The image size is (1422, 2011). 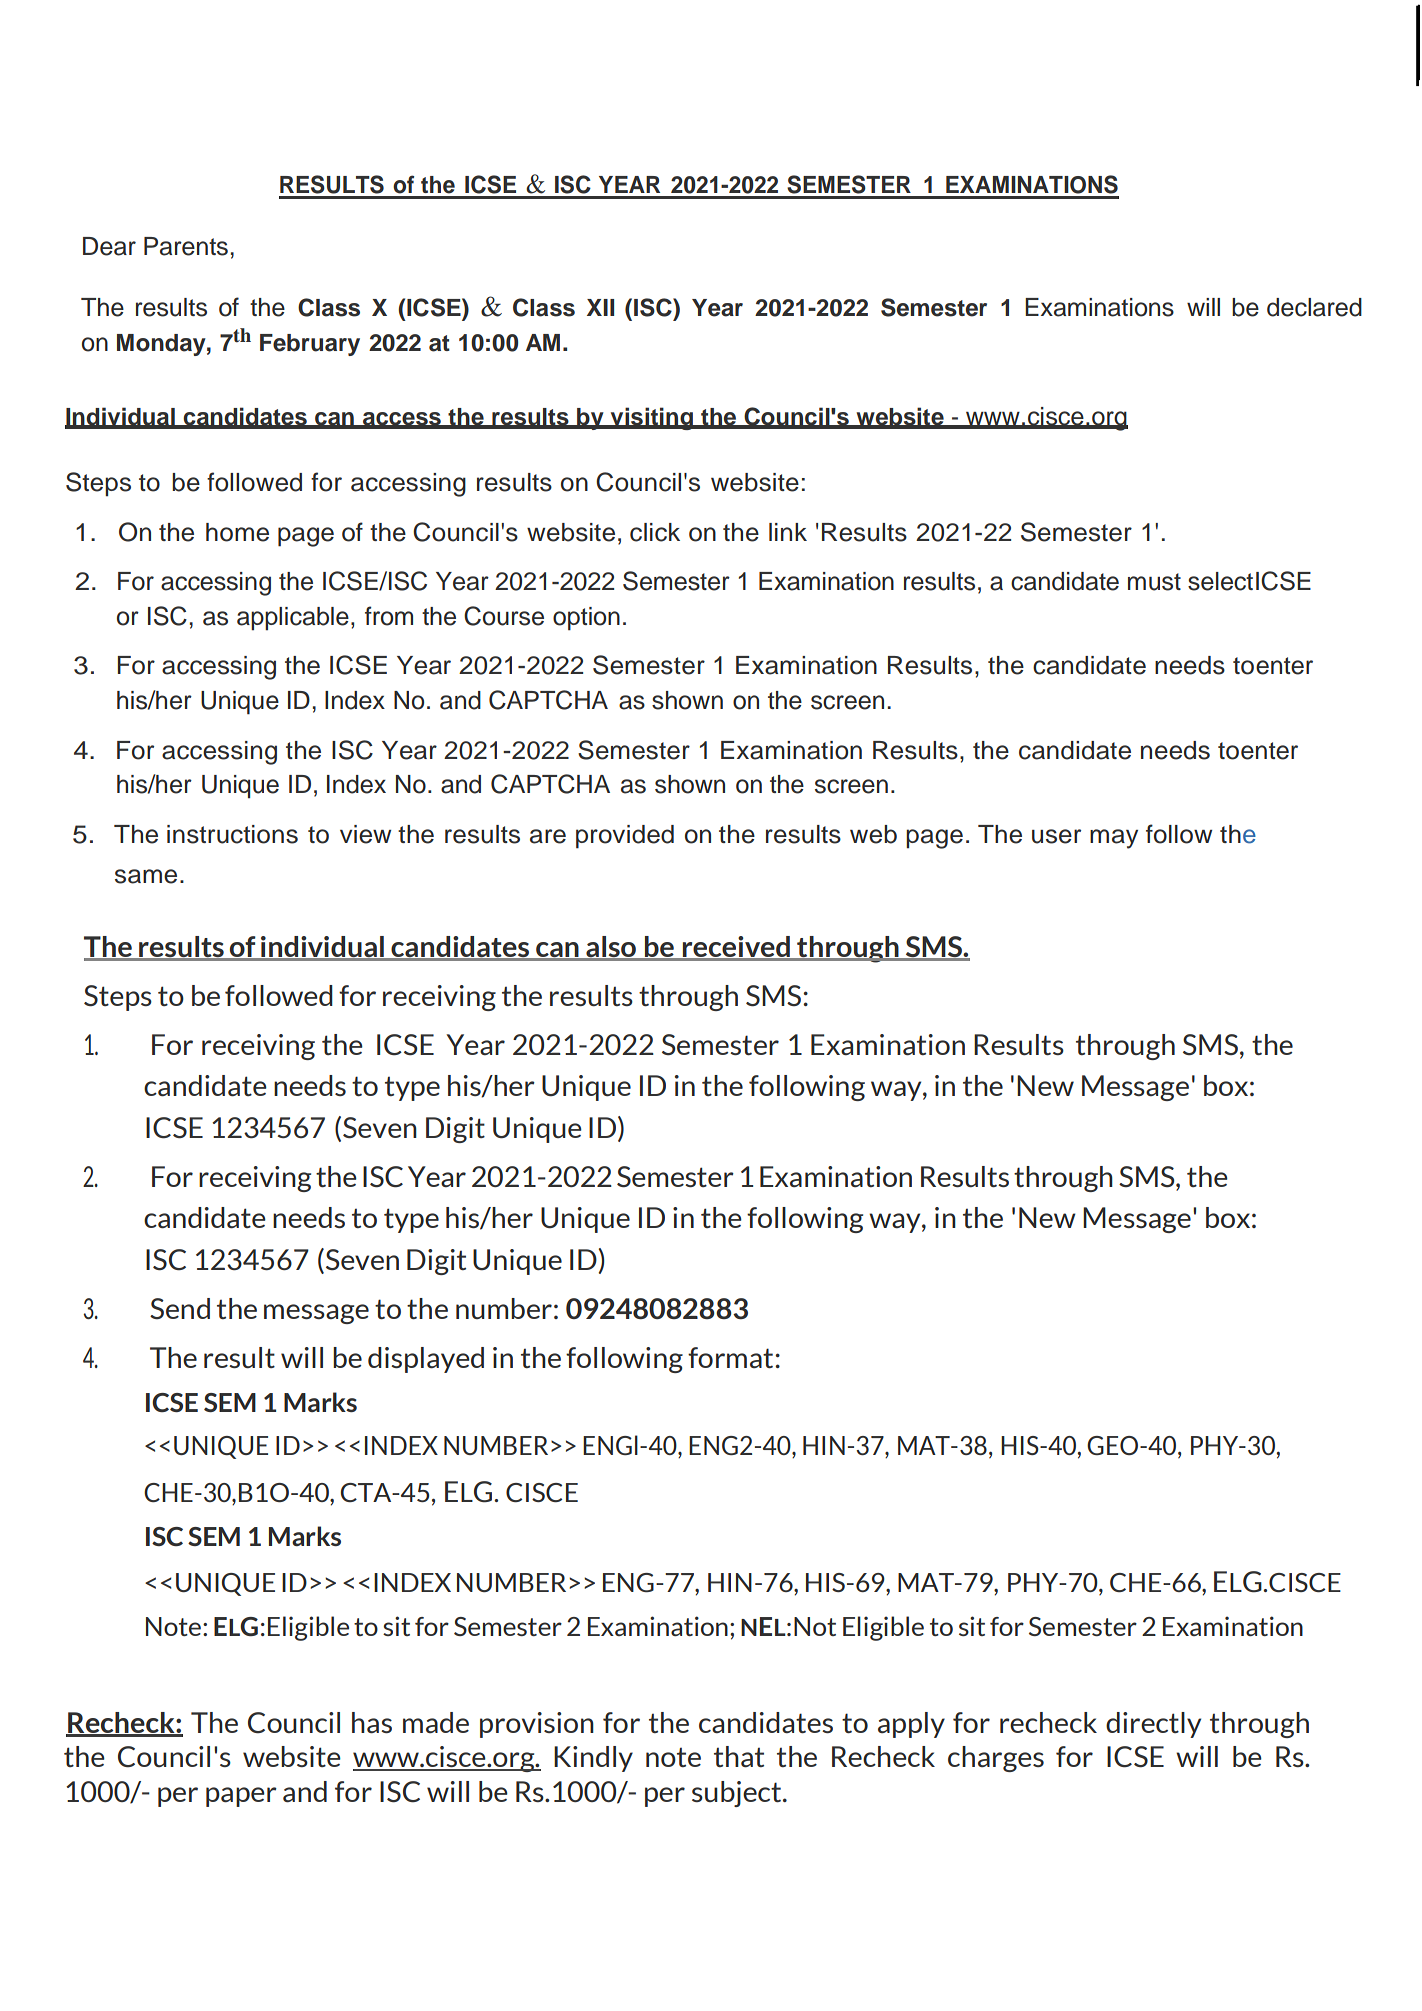 What do you see at coordinates (739, 1756) in the page?
I see `that` at bounding box center [739, 1756].
